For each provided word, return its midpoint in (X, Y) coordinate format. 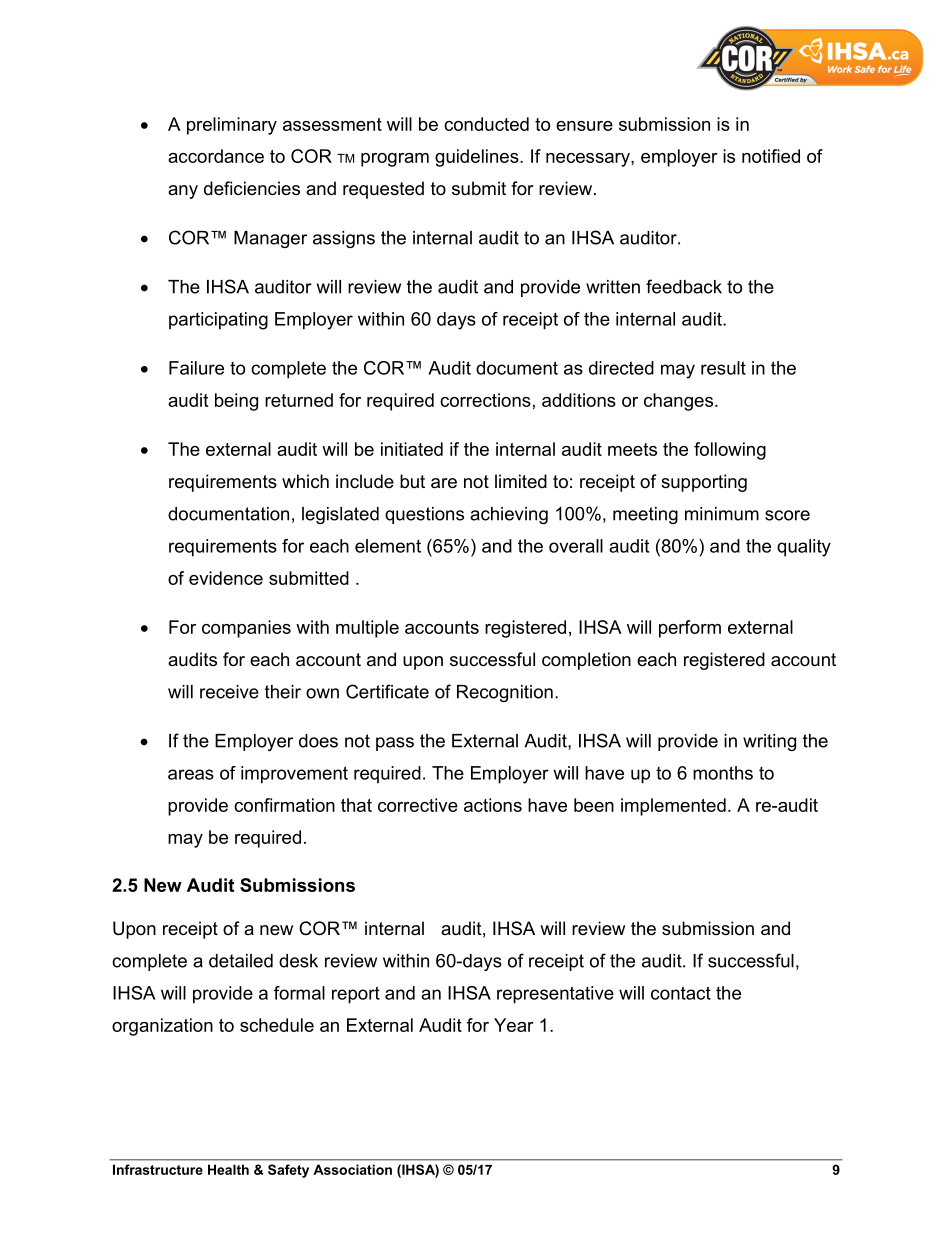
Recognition (505, 693)
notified (771, 156)
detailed (241, 961)
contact (681, 993)
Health (228, 1169)
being (236, 402)
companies (246, 629)
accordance (216, 156)
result (723, 368)
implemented (673, 807)
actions (493, 805)
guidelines (478, 158)
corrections (485, 400)
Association (352, 1169)
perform (690, 629)
